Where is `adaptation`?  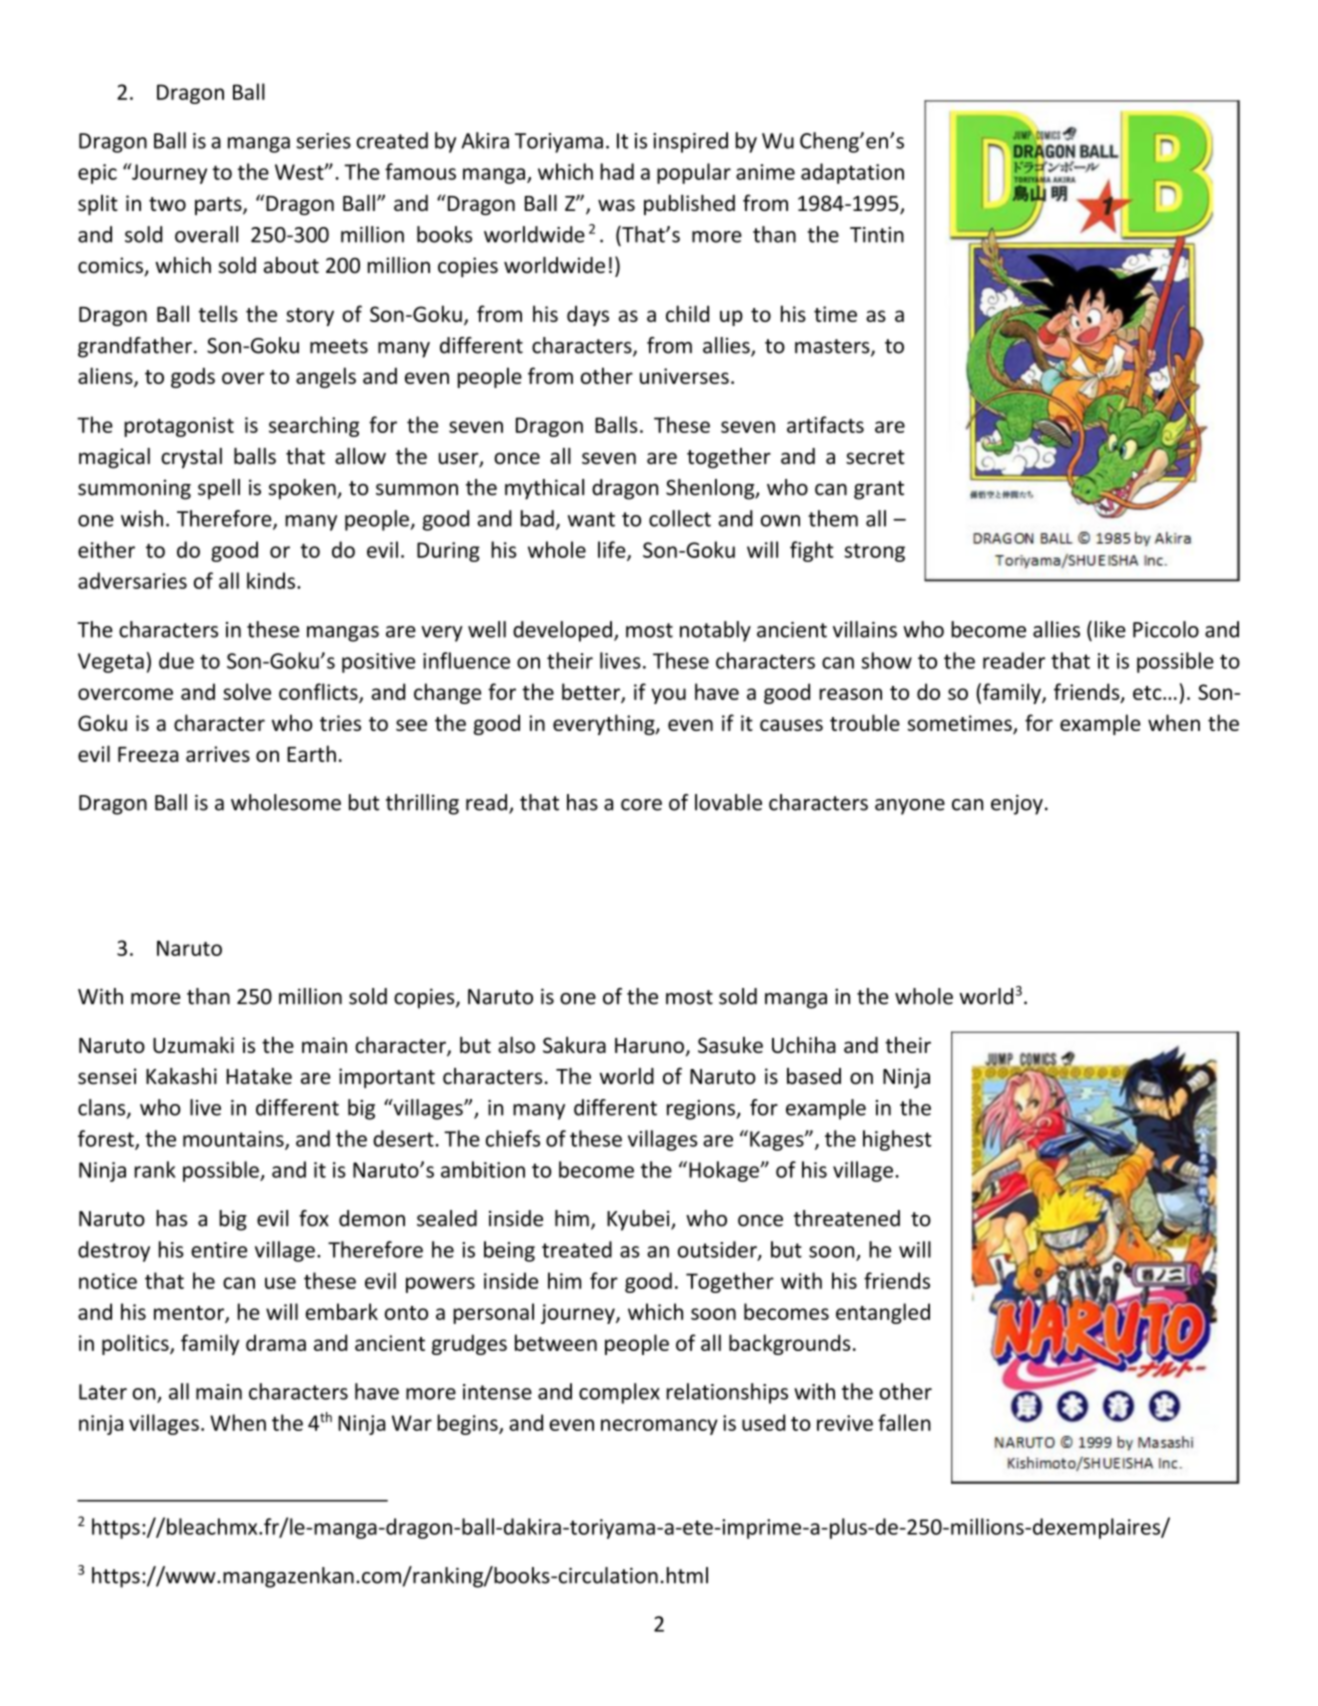 adaptation is located at coordinates (852, 173).
